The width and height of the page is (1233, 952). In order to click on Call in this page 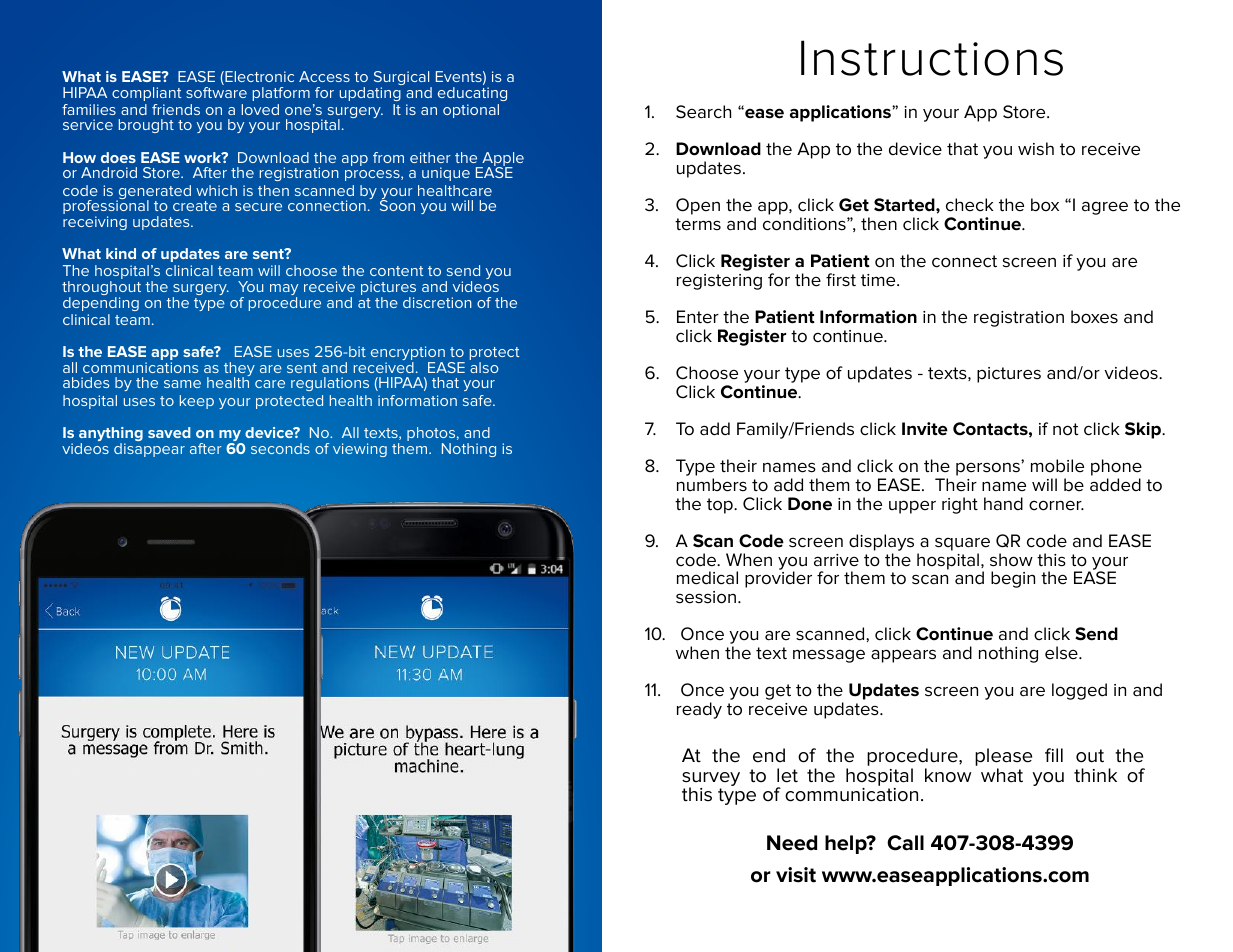, I will do `click(905, 843)`.
